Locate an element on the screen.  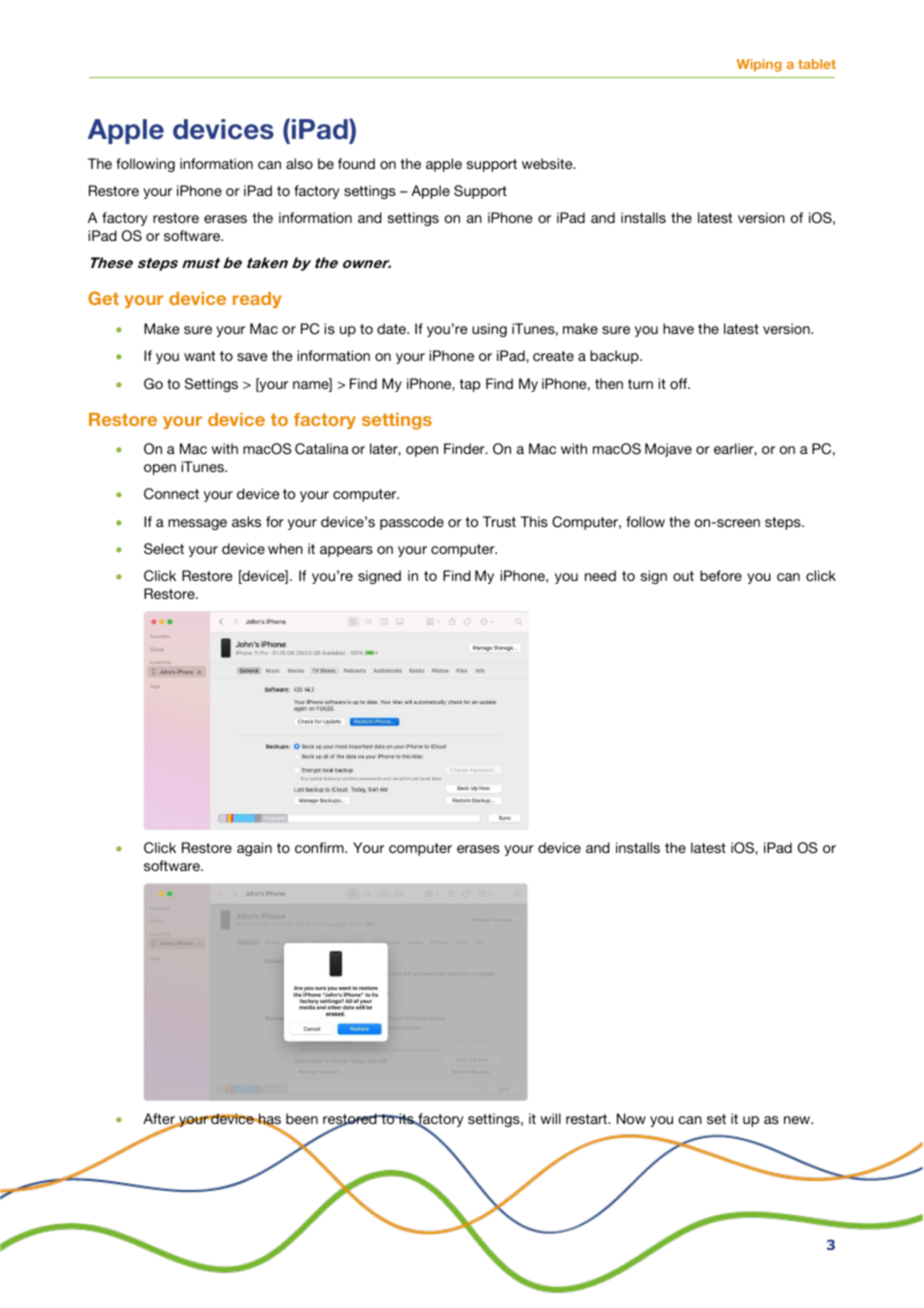
Now is located at coordinates (631, 1118).
